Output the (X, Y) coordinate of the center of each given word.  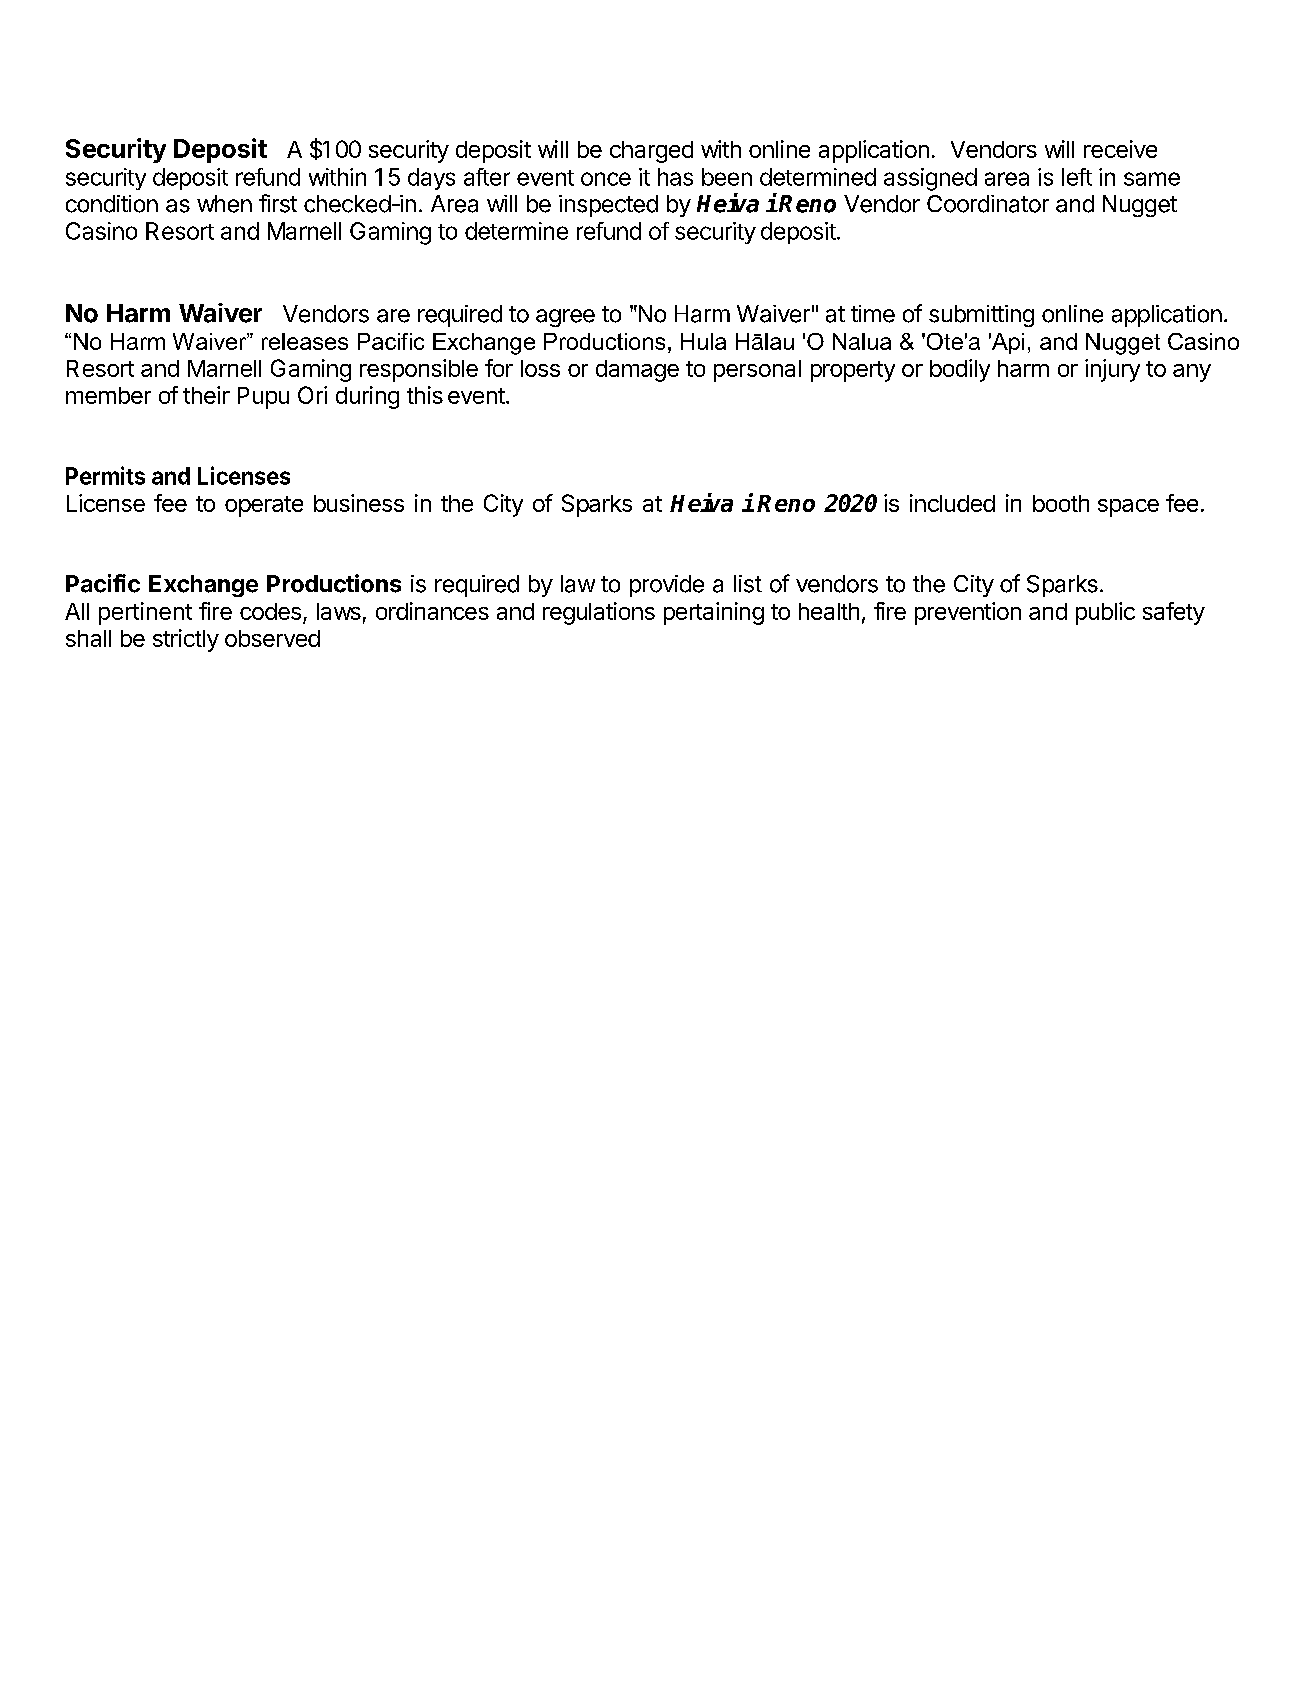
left (1077, 177)
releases (305, 341)
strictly (186, 640)
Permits (105, 475)
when (224, 204)
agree (565, 318)
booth (1061, 503)
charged (651, 152)
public (1105, 613)
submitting (981, 316)
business (359, 503)
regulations (599, 613)
